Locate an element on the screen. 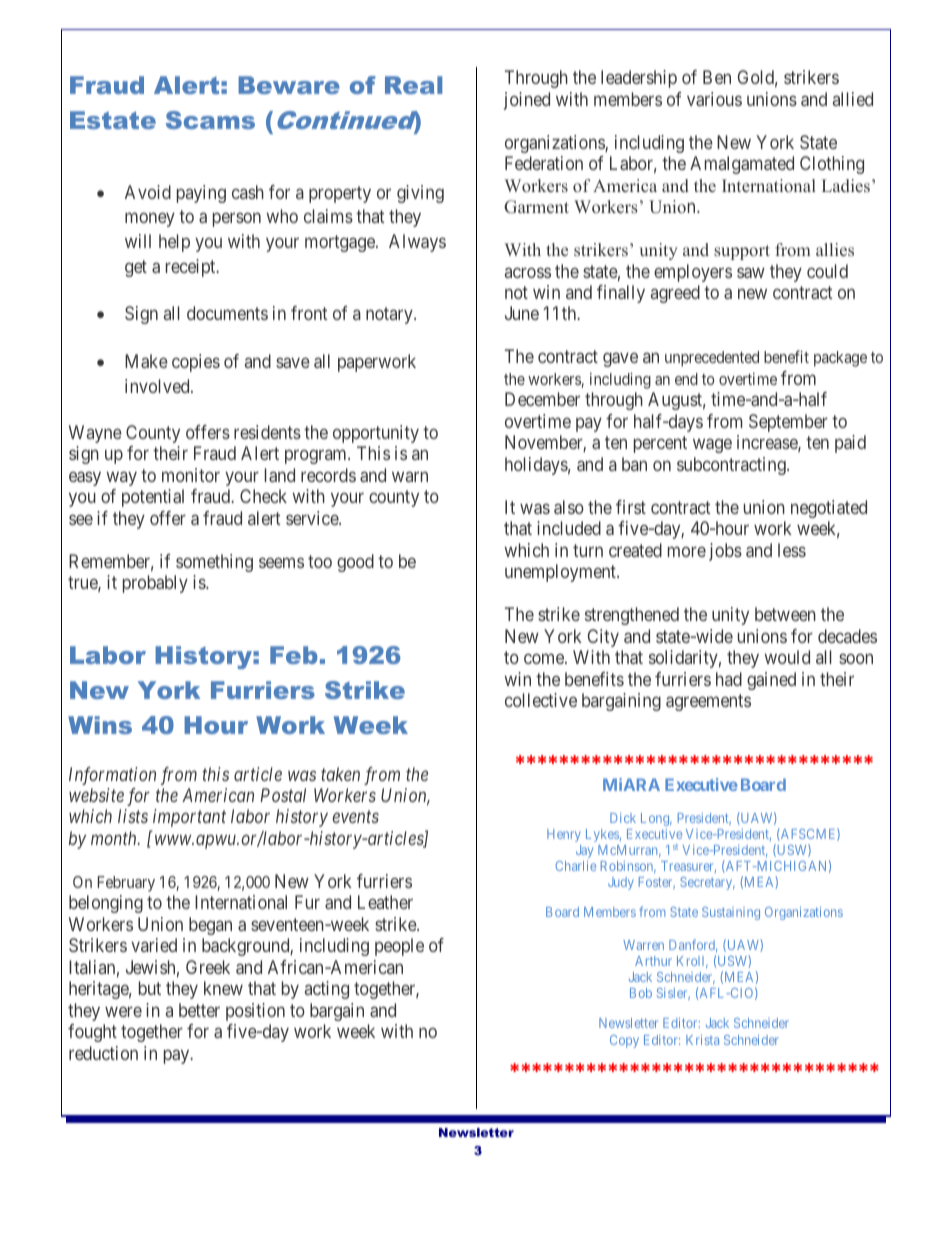 This screenshot has height=1233, width=952. Scams is located at coordinates (210, 120).
